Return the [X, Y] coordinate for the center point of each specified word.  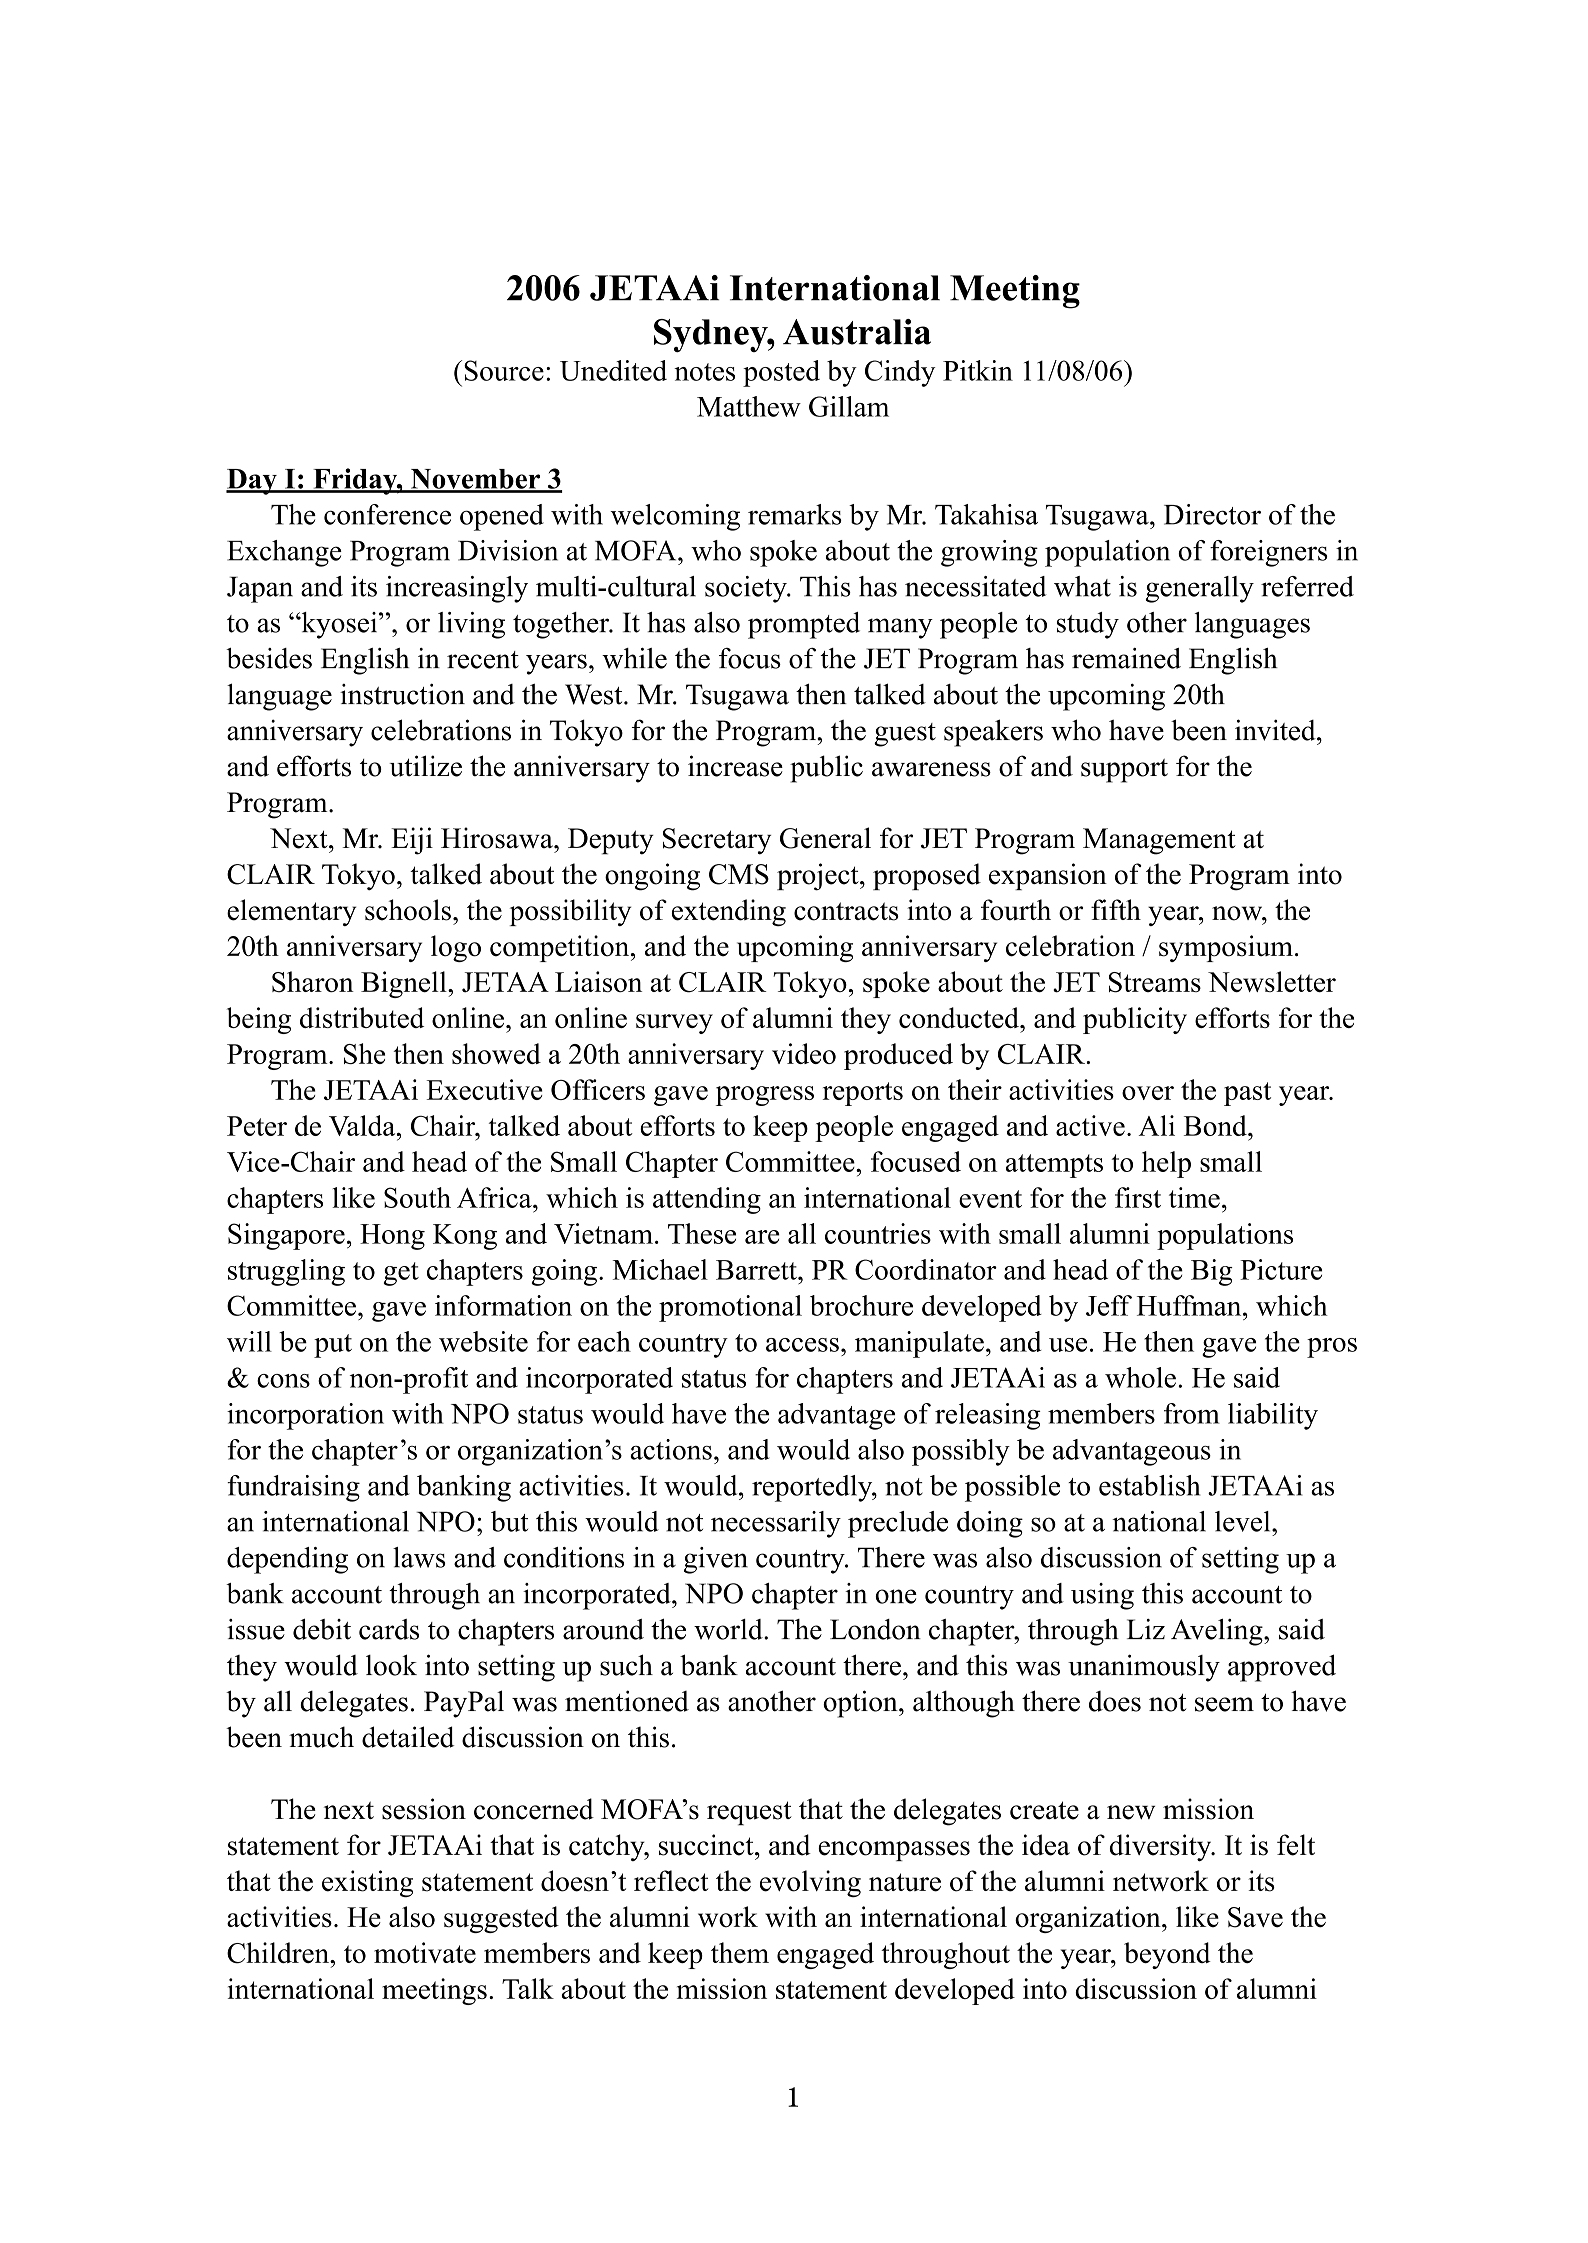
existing [367, 1883]
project [819, 877]
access [802, 1345]
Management [1159, 841]
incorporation [305, 1416]
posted [781, 373]
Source [504, 370]
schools [408, 910]
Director [1212, 514]
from [1192, 1413]
